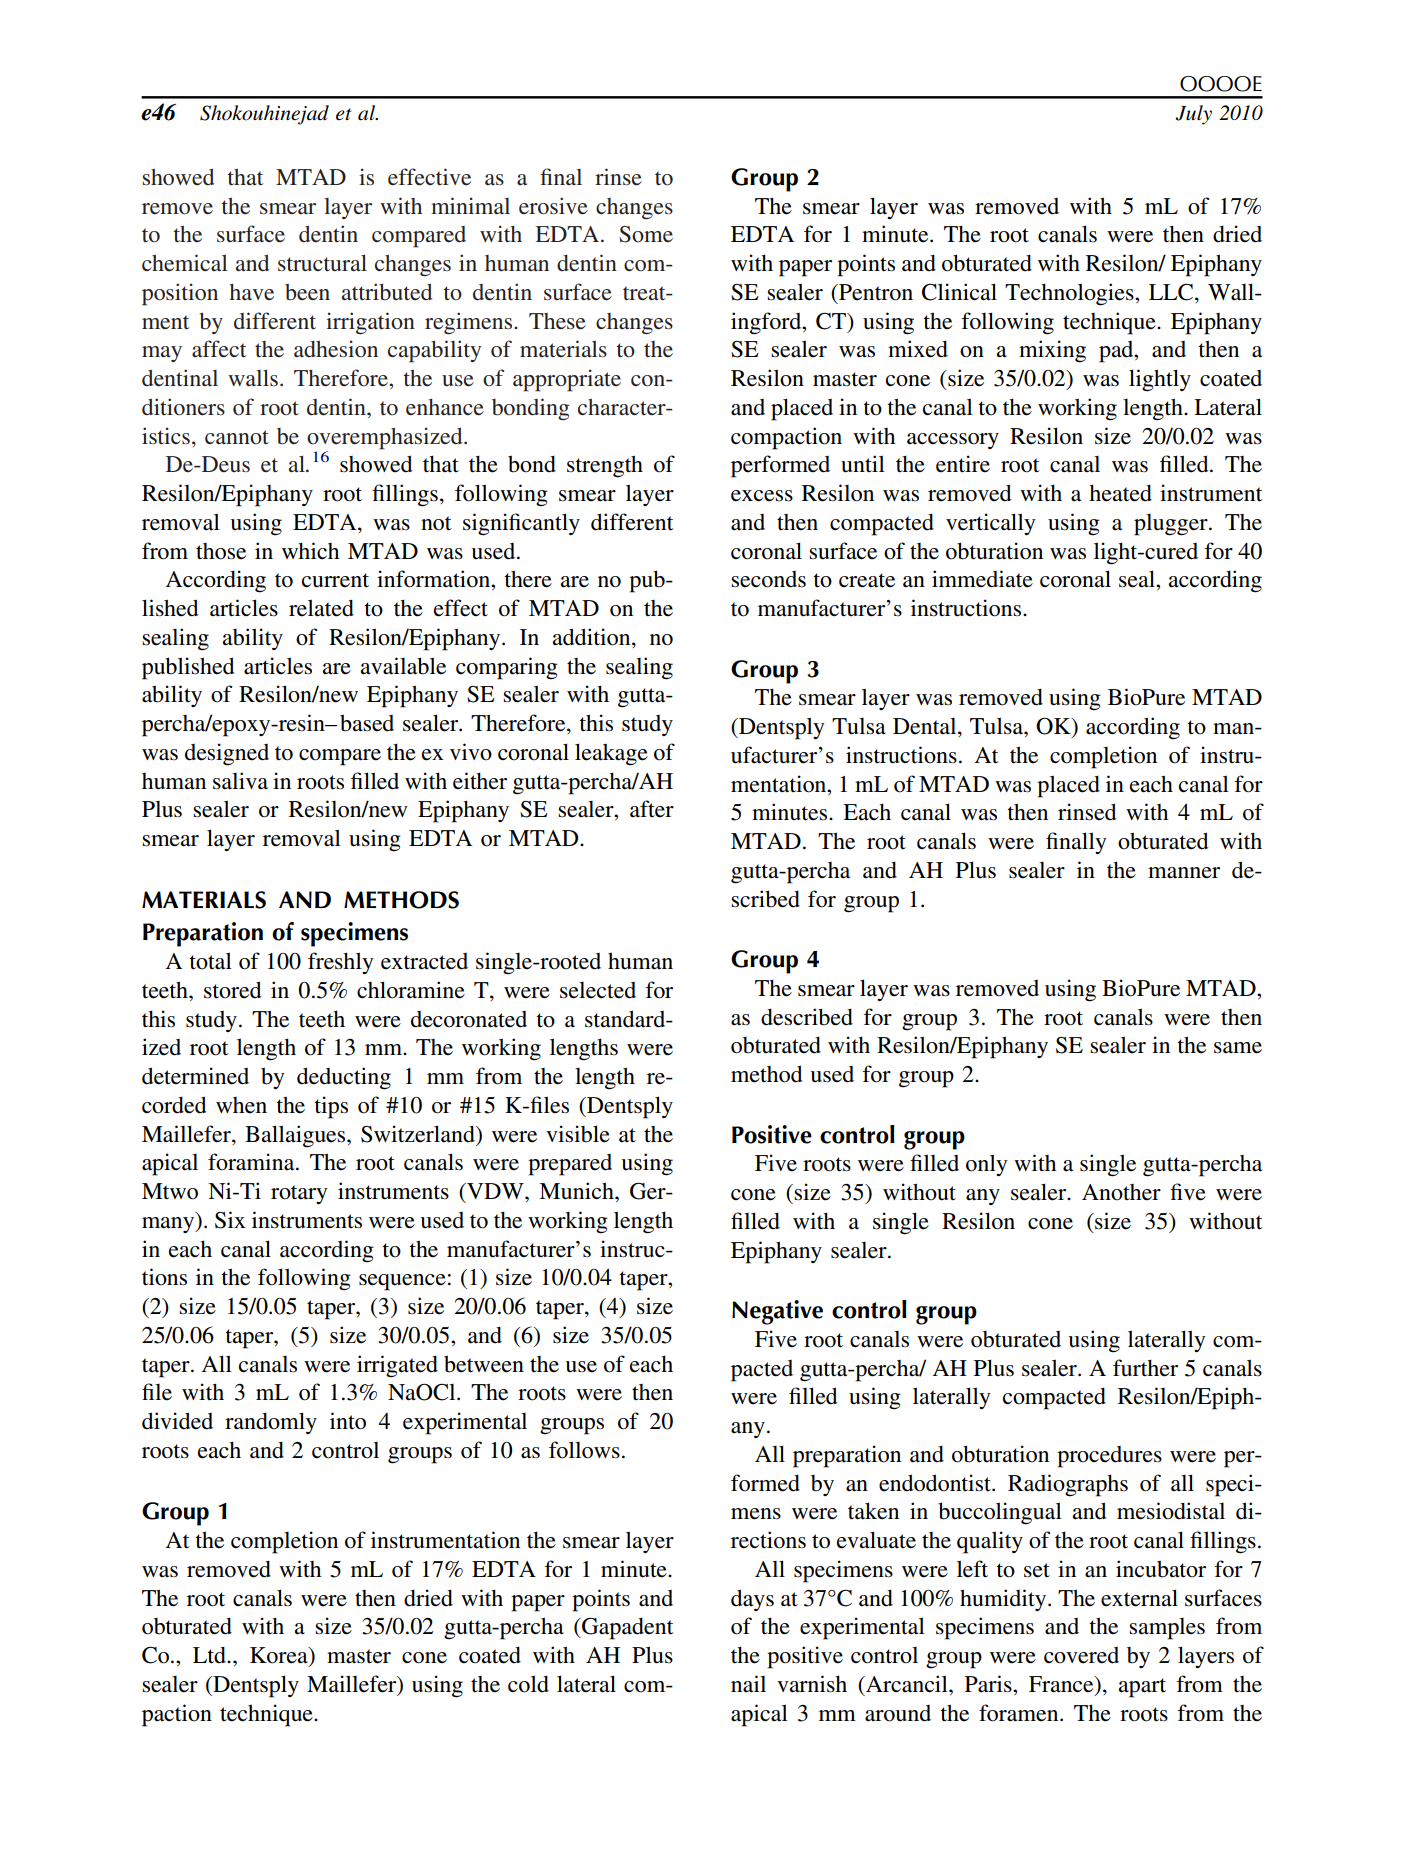 The height and width of the screenshot is (1876, 1401). Describe the element at coordinates (1193, 115) in the screenshot. I see `July` at that location.
